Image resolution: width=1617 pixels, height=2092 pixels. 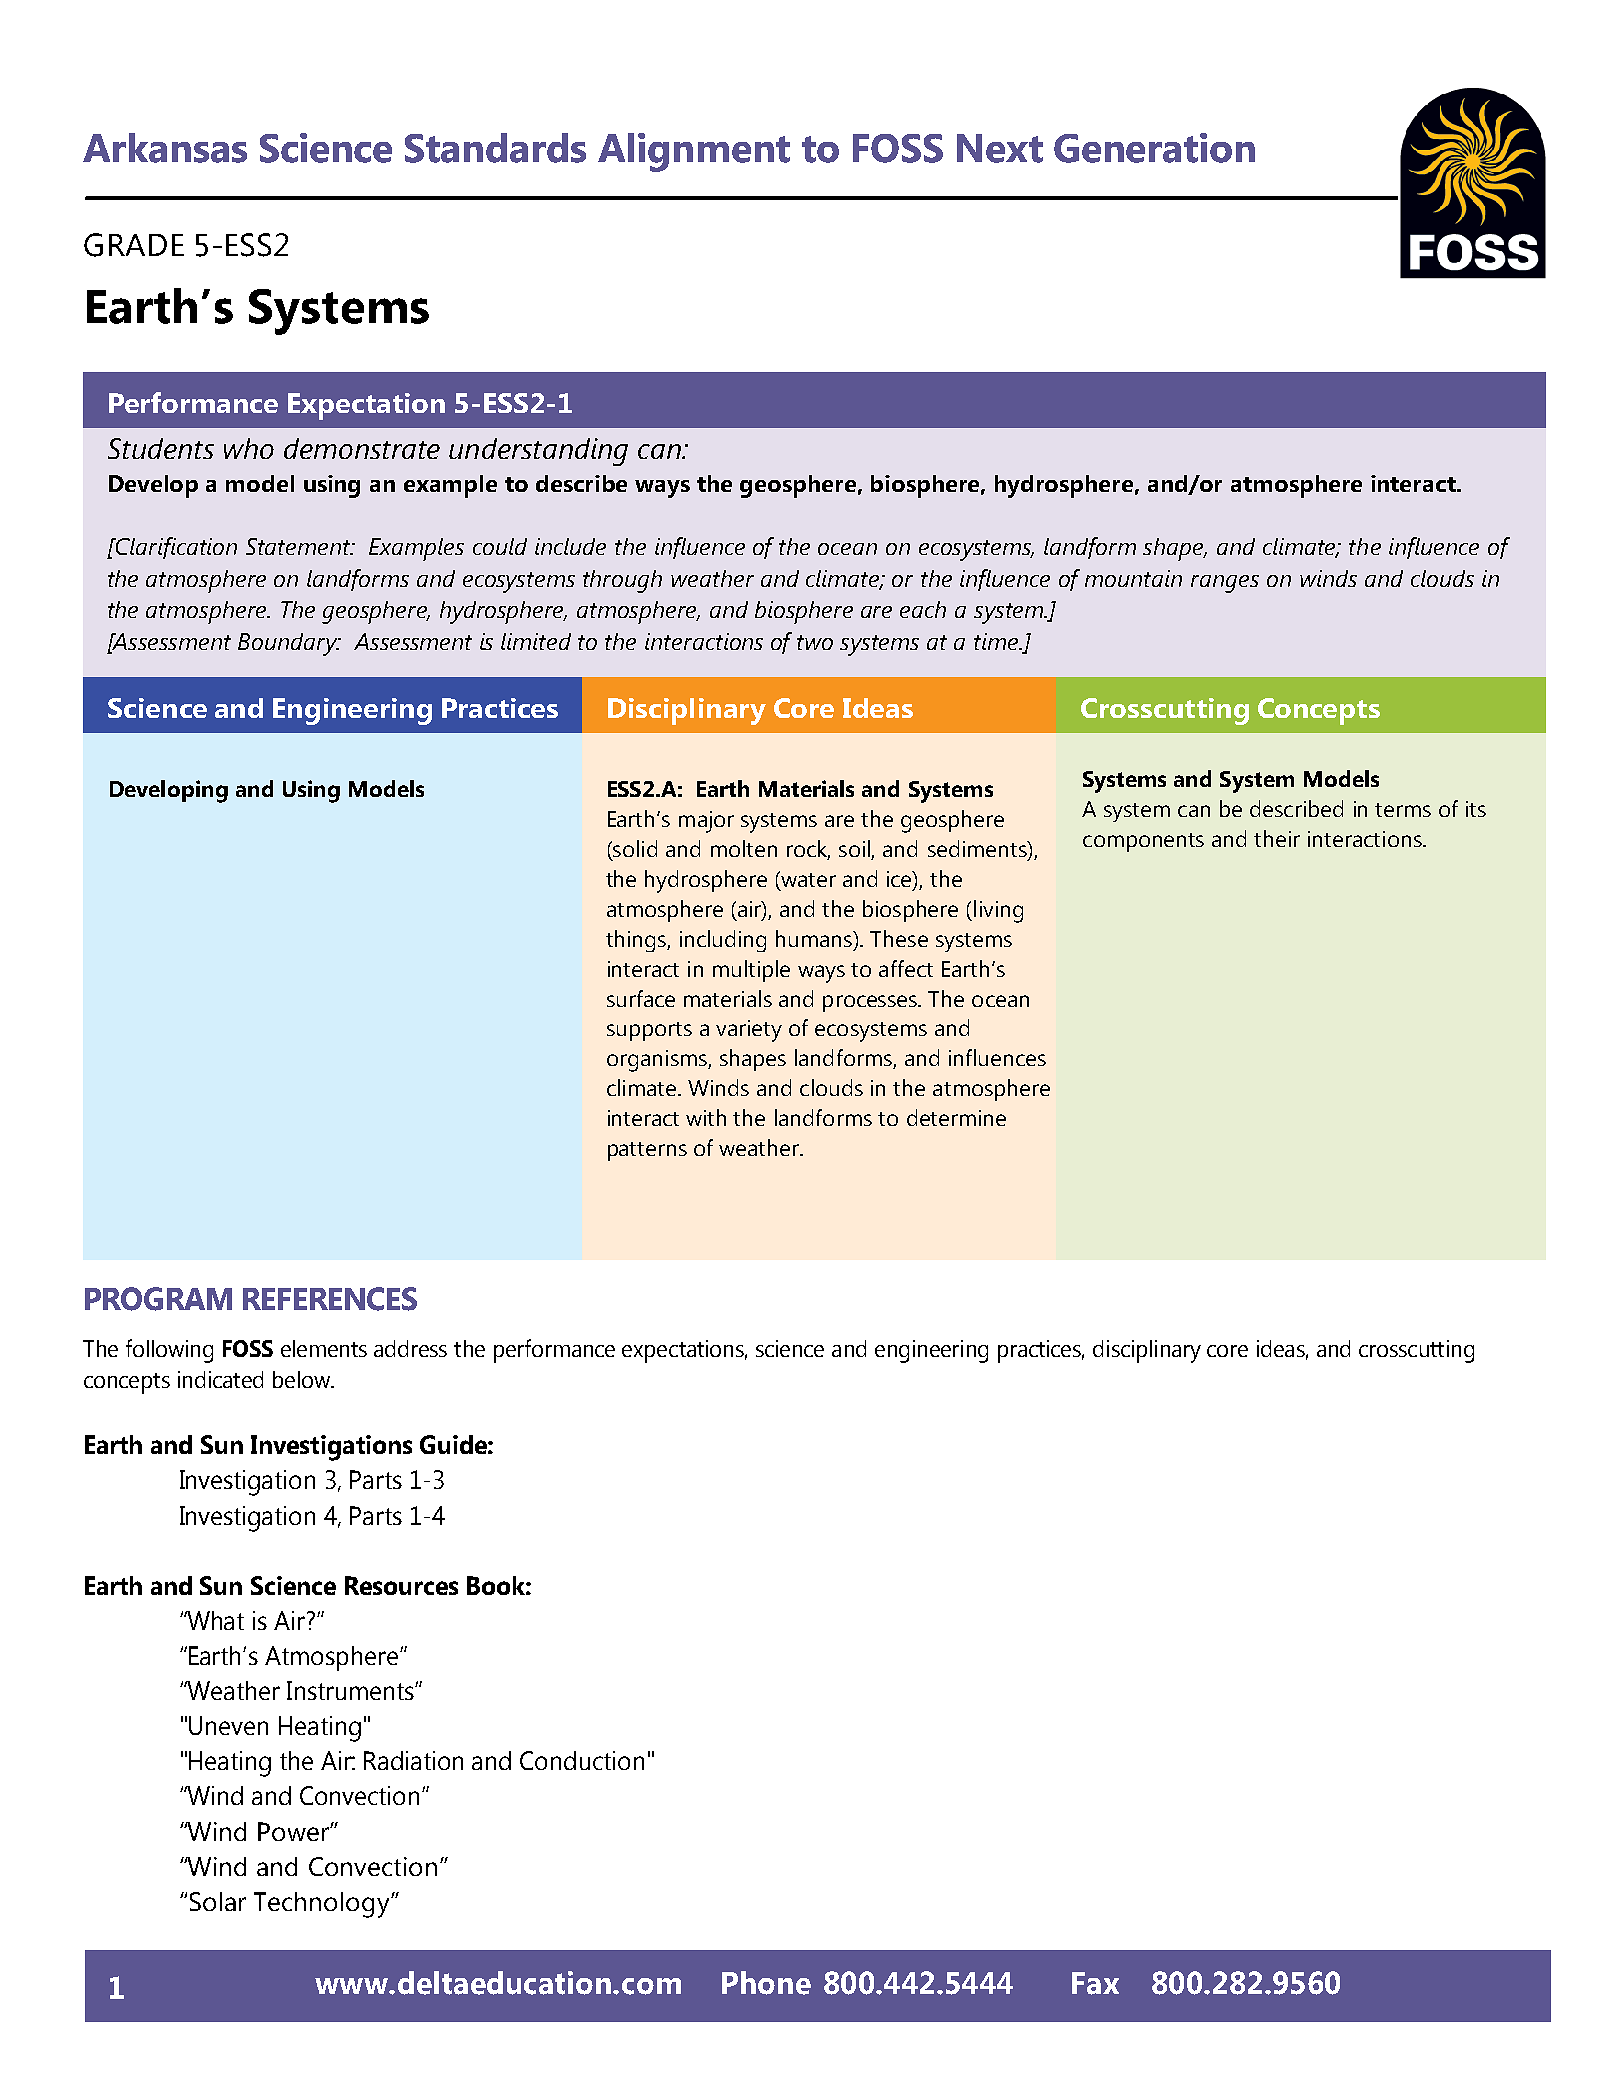 What do you see at coordinates (323, 1905) in the screenshot?
I see `Technology` at bounding box center [323, 1905].
